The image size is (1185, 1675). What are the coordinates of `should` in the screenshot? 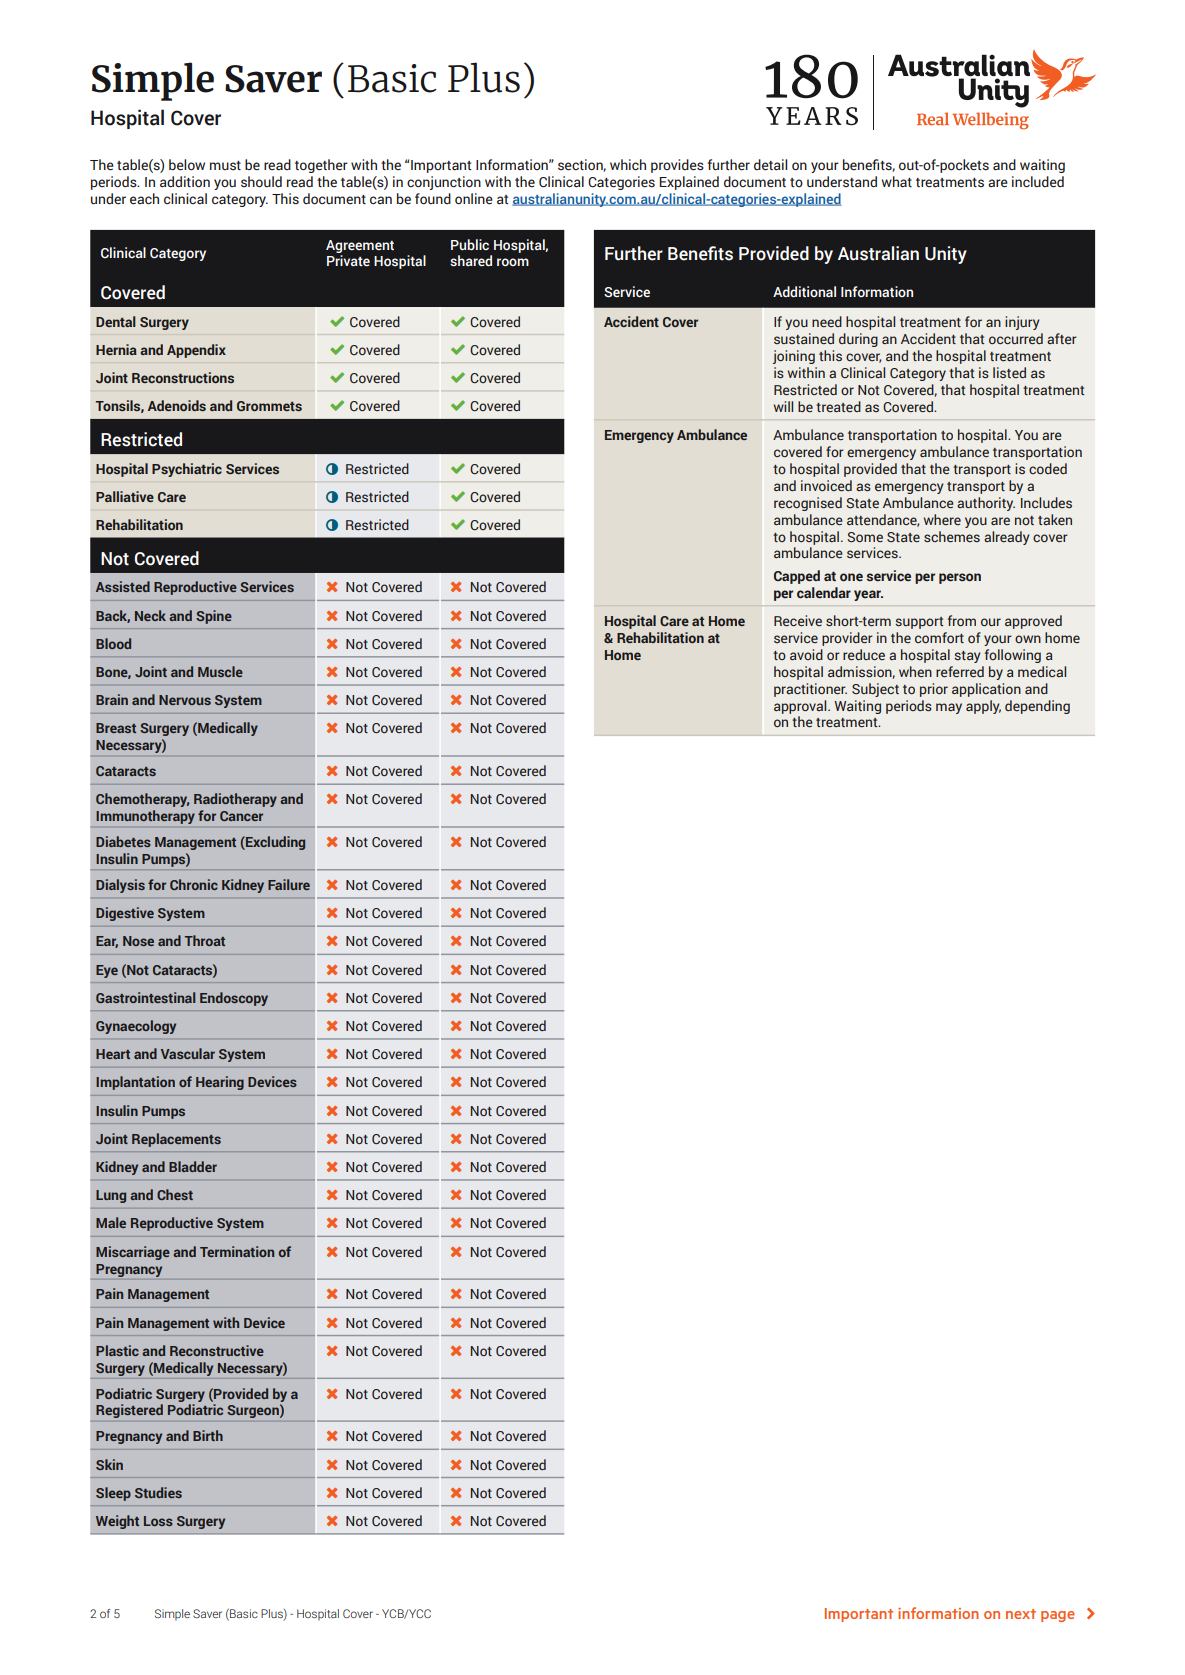 It's located at (261, 182).
